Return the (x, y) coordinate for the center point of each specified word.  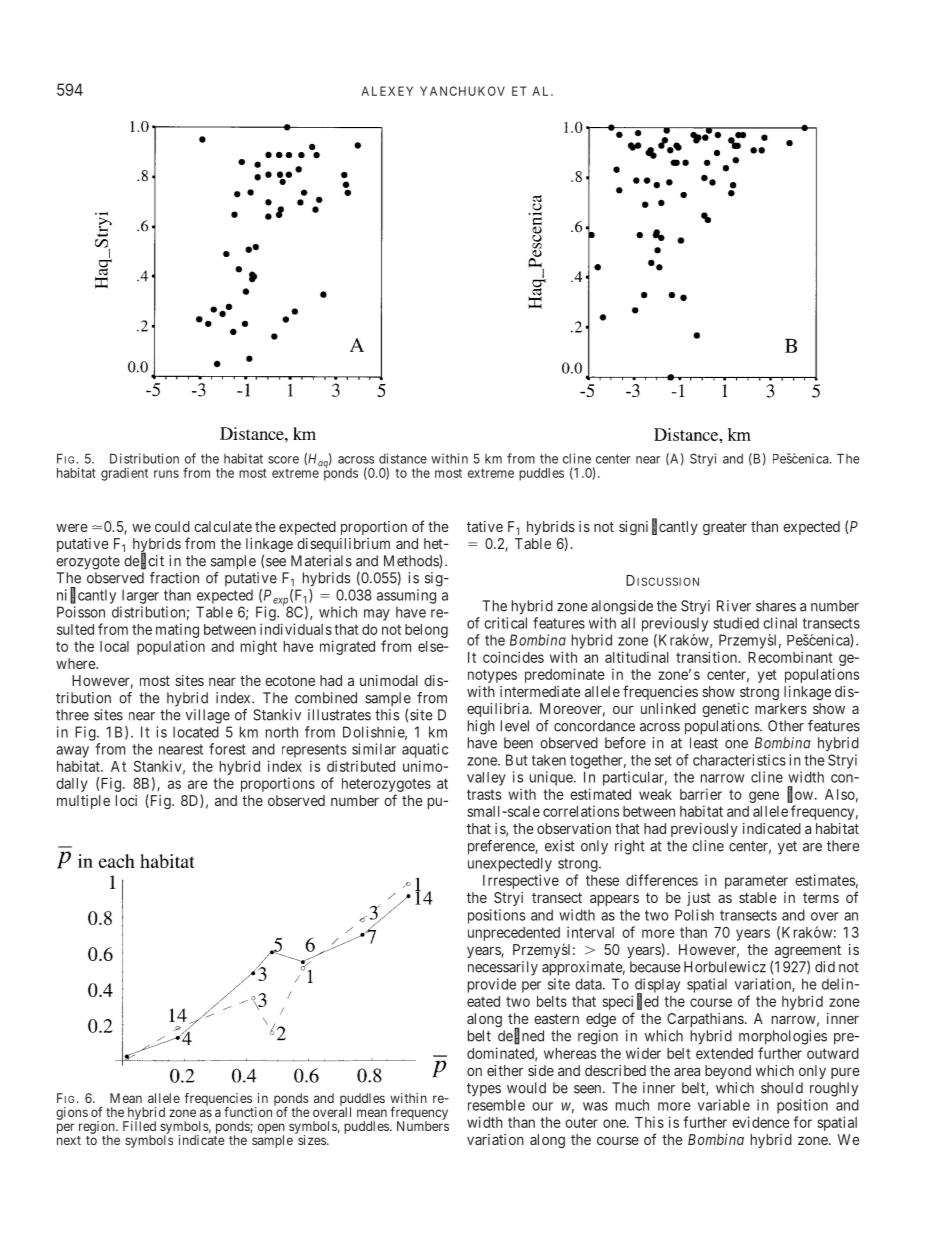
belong (426, 631)
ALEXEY (387, 91)
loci (126, 800)
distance (403, 458)
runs (166, 474)
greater (725, 528)
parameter (756, 882)
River (734, 606)
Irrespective (521, 881)
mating (177, 630)
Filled (139, 1125)
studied (736, 623)
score (283, 460)
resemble (496, 1105)
